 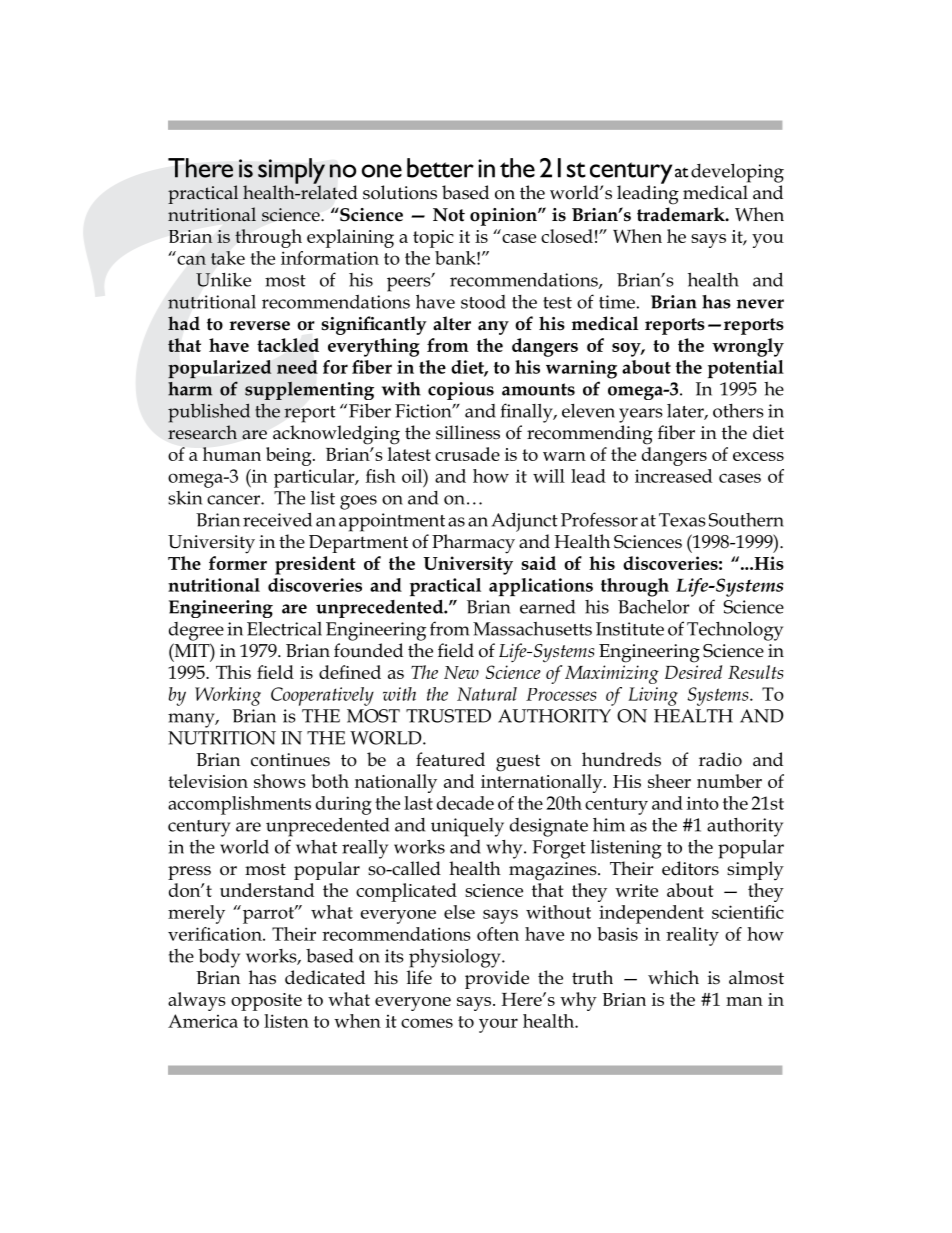 What do you see at coordinates (541, 587) in the screenshot?
I see `applications` at bounding box center [541, 587].
